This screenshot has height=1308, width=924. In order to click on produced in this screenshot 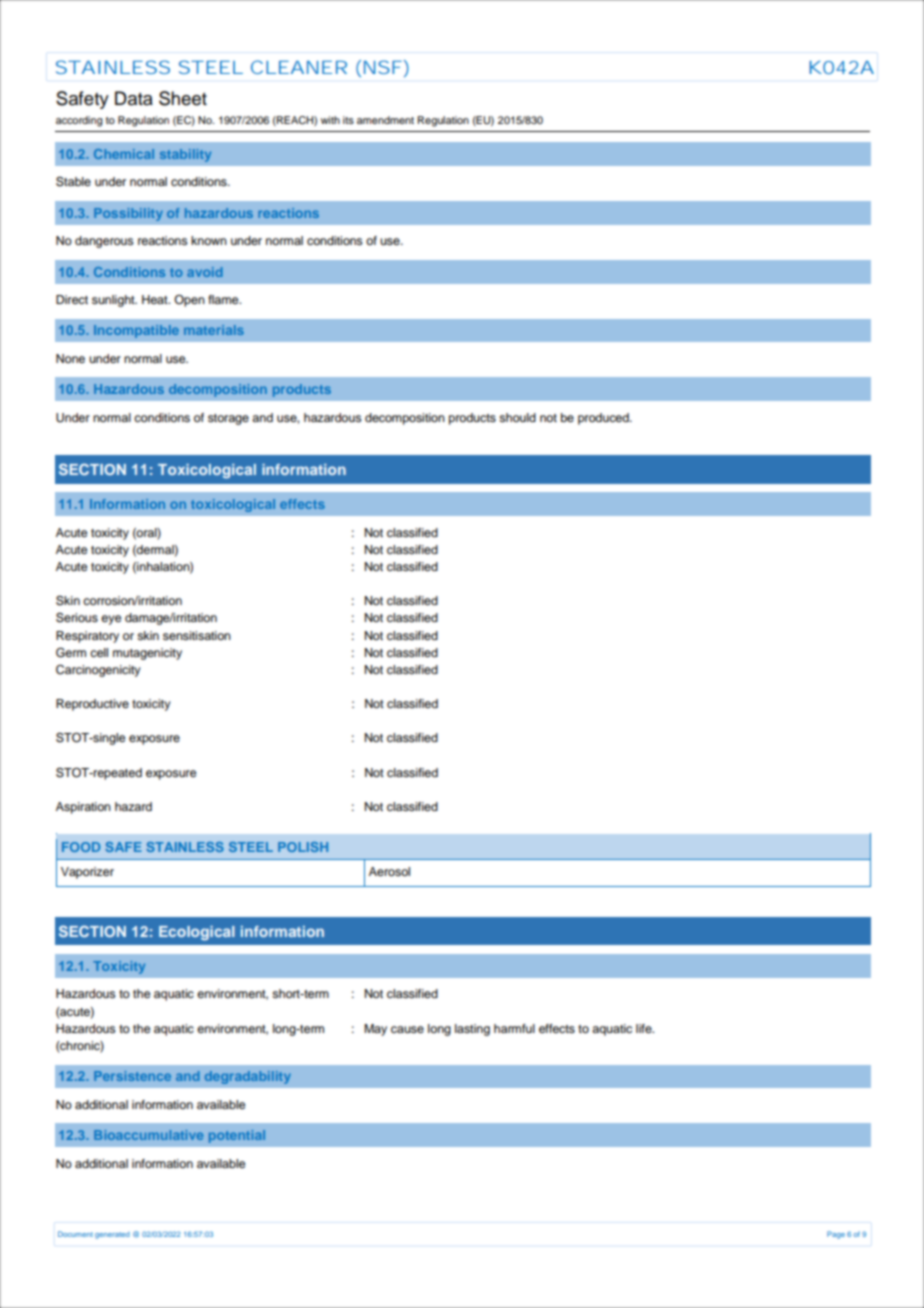, I will do `click(604, 419)`.
